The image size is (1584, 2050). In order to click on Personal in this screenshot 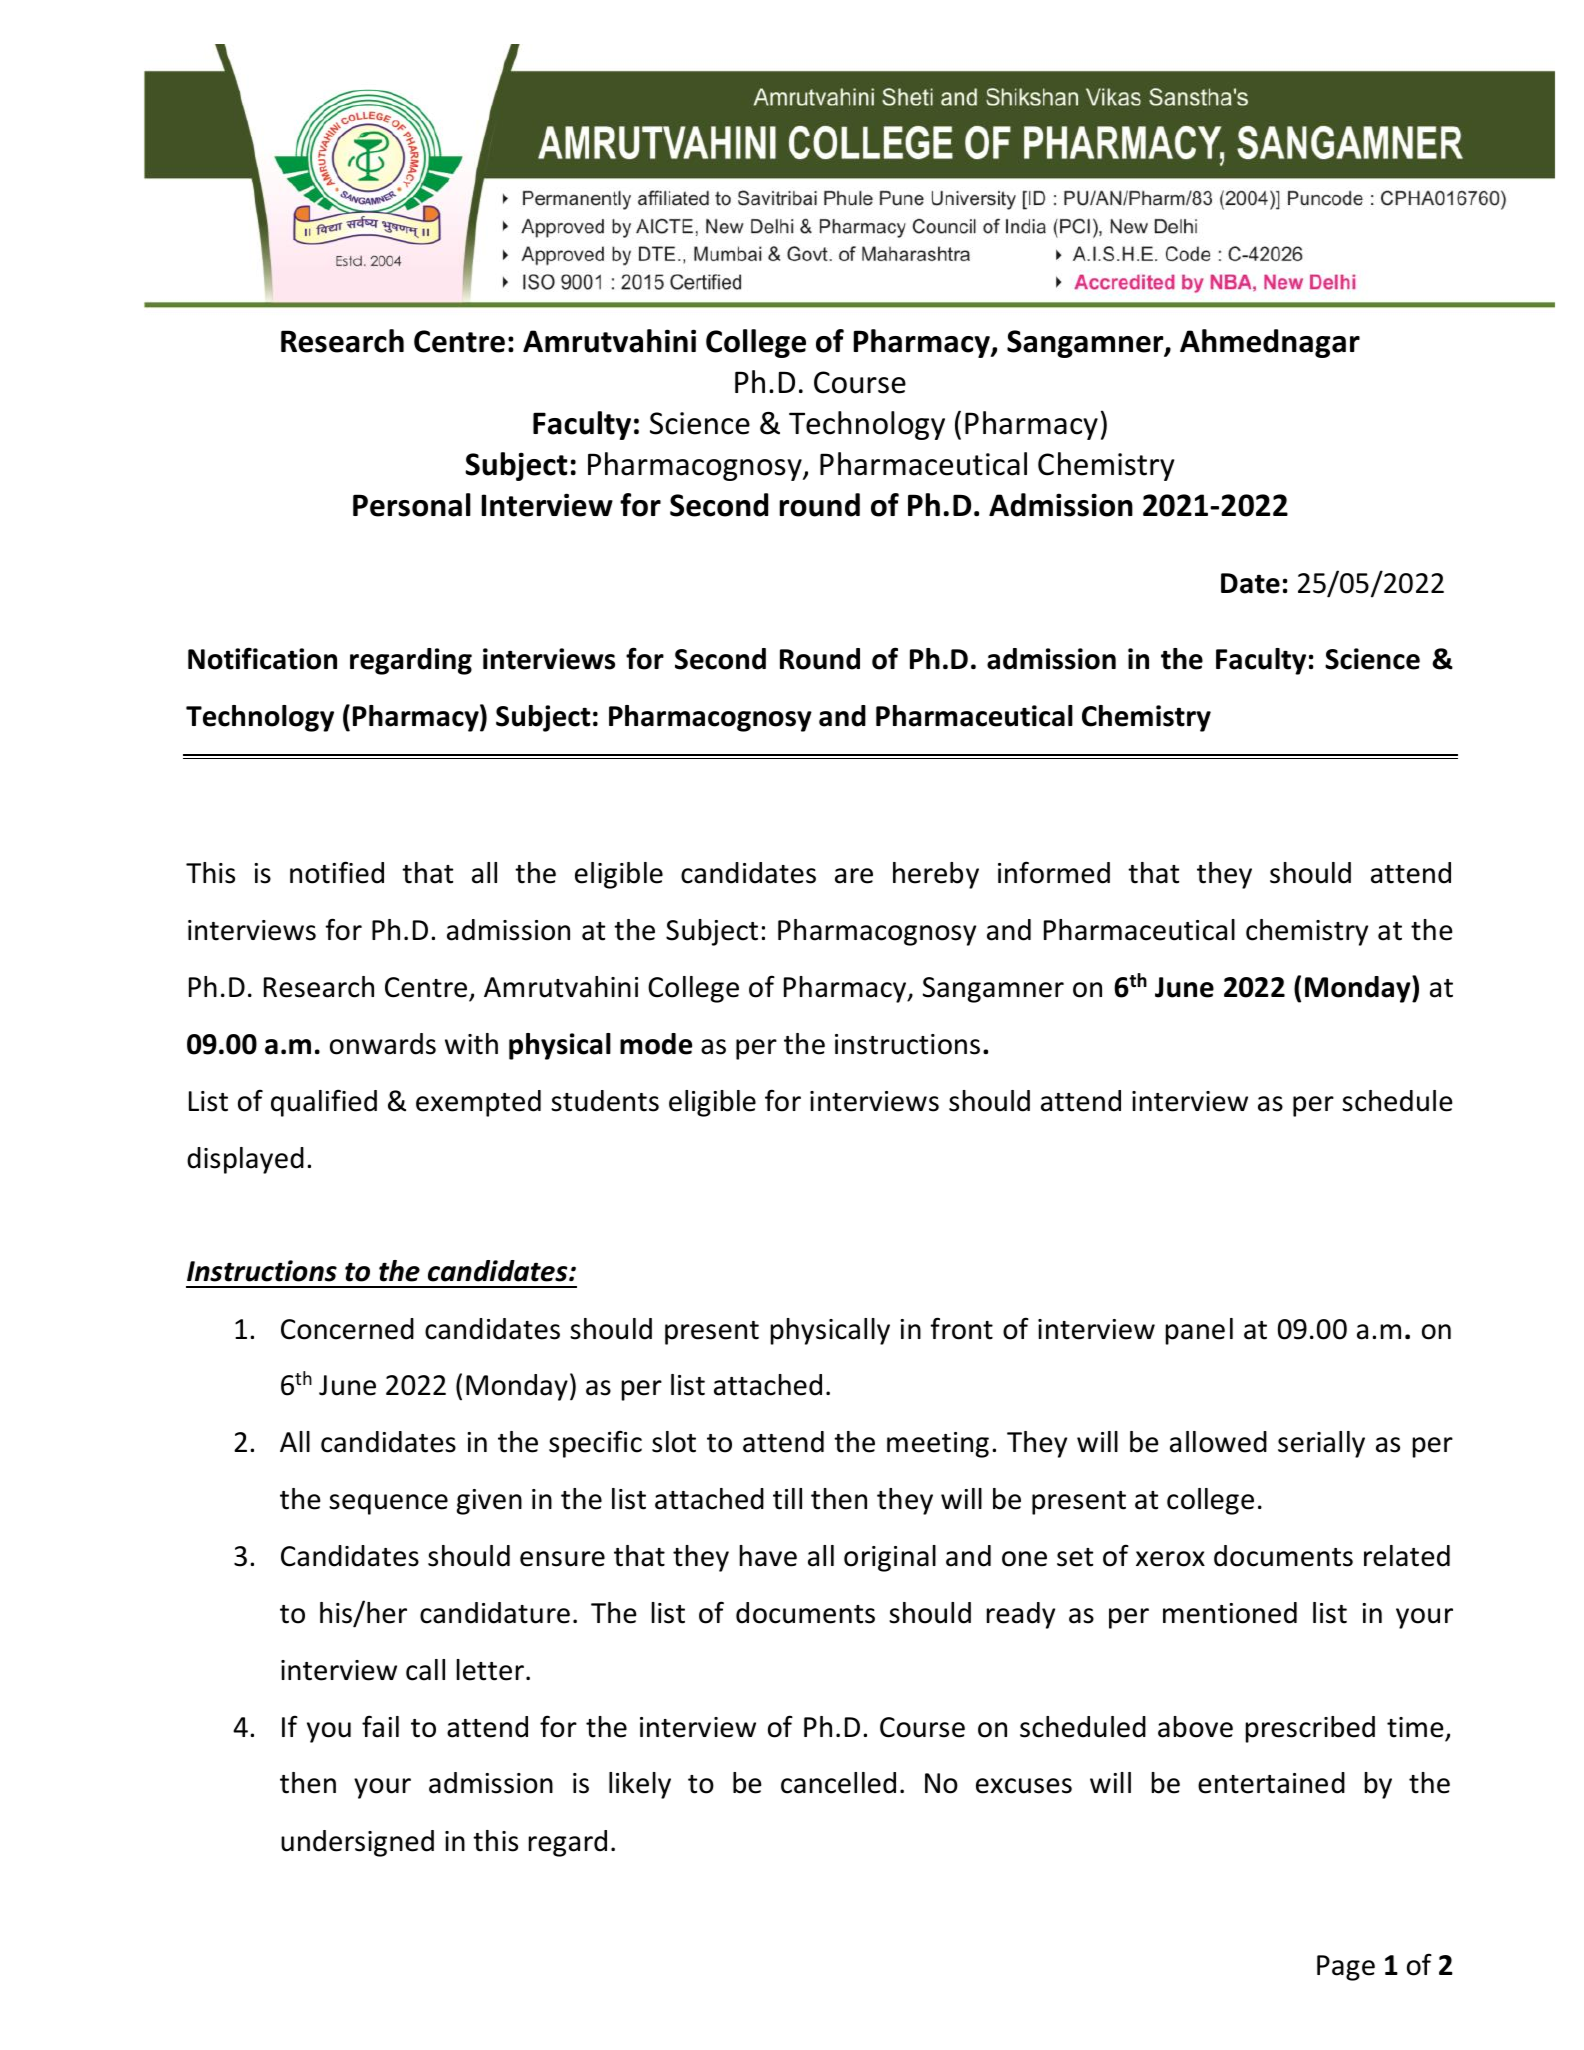, I will do `click(412, 505)`.
